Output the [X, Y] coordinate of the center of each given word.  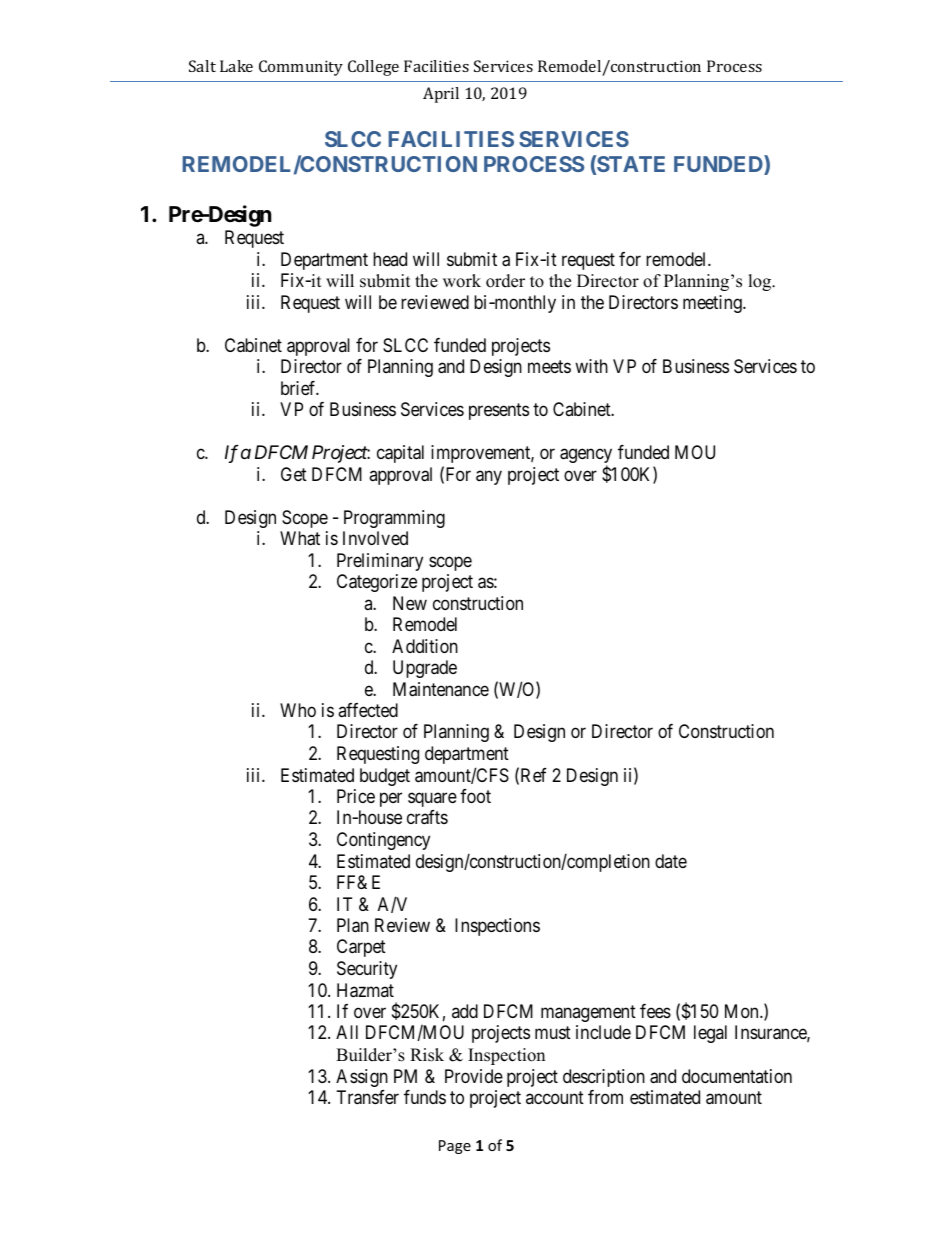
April [441, 95]
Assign [362, 1078]
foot [475, 796]
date [671, 861]
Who [298, 710]
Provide [474, 1076]
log [761, 282]
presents [499, 411]
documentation [737, 1076]
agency [586, 457]
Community [301, 68]
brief [300, 388]
